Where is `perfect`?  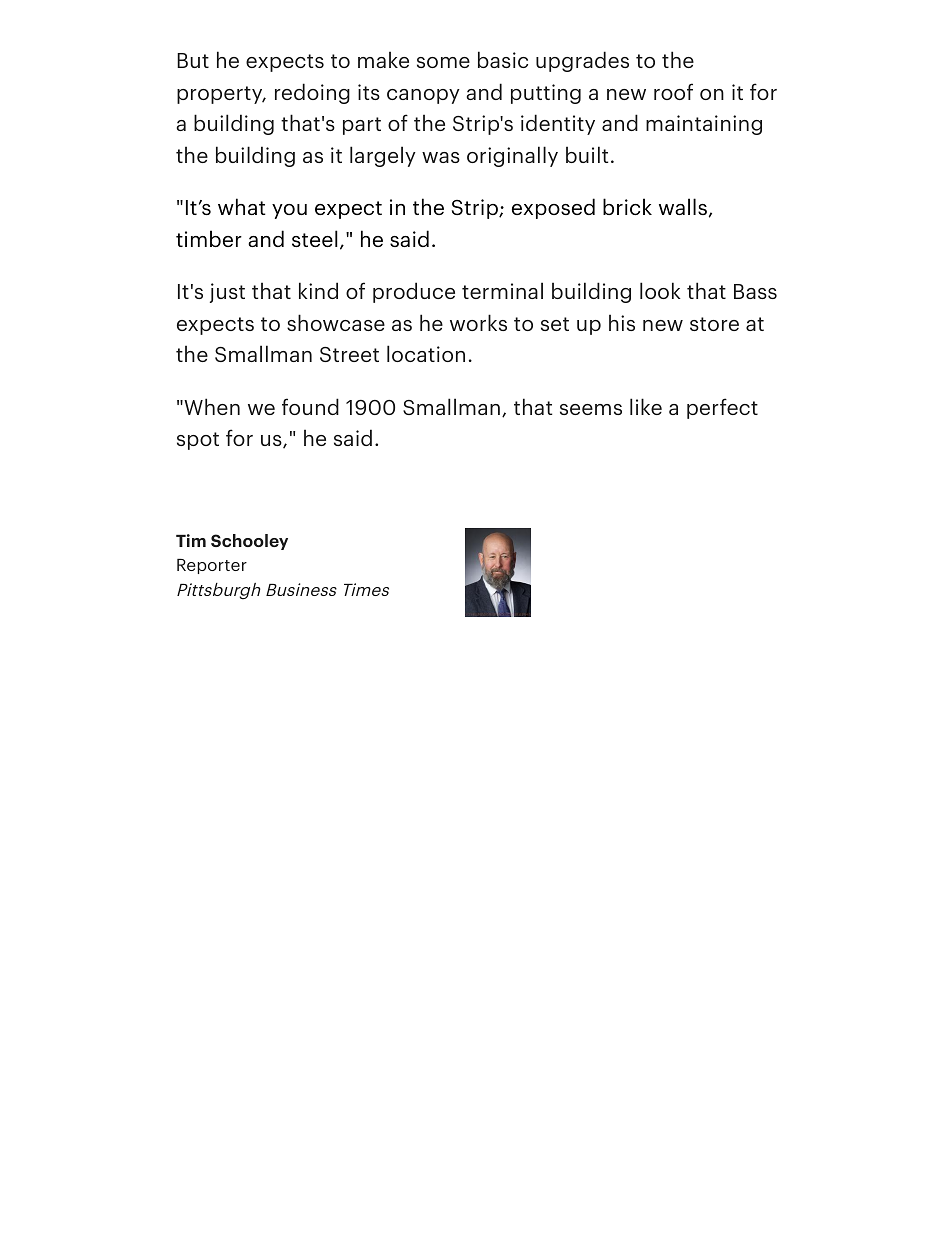 perfect is located at coordinates (722, 408).
